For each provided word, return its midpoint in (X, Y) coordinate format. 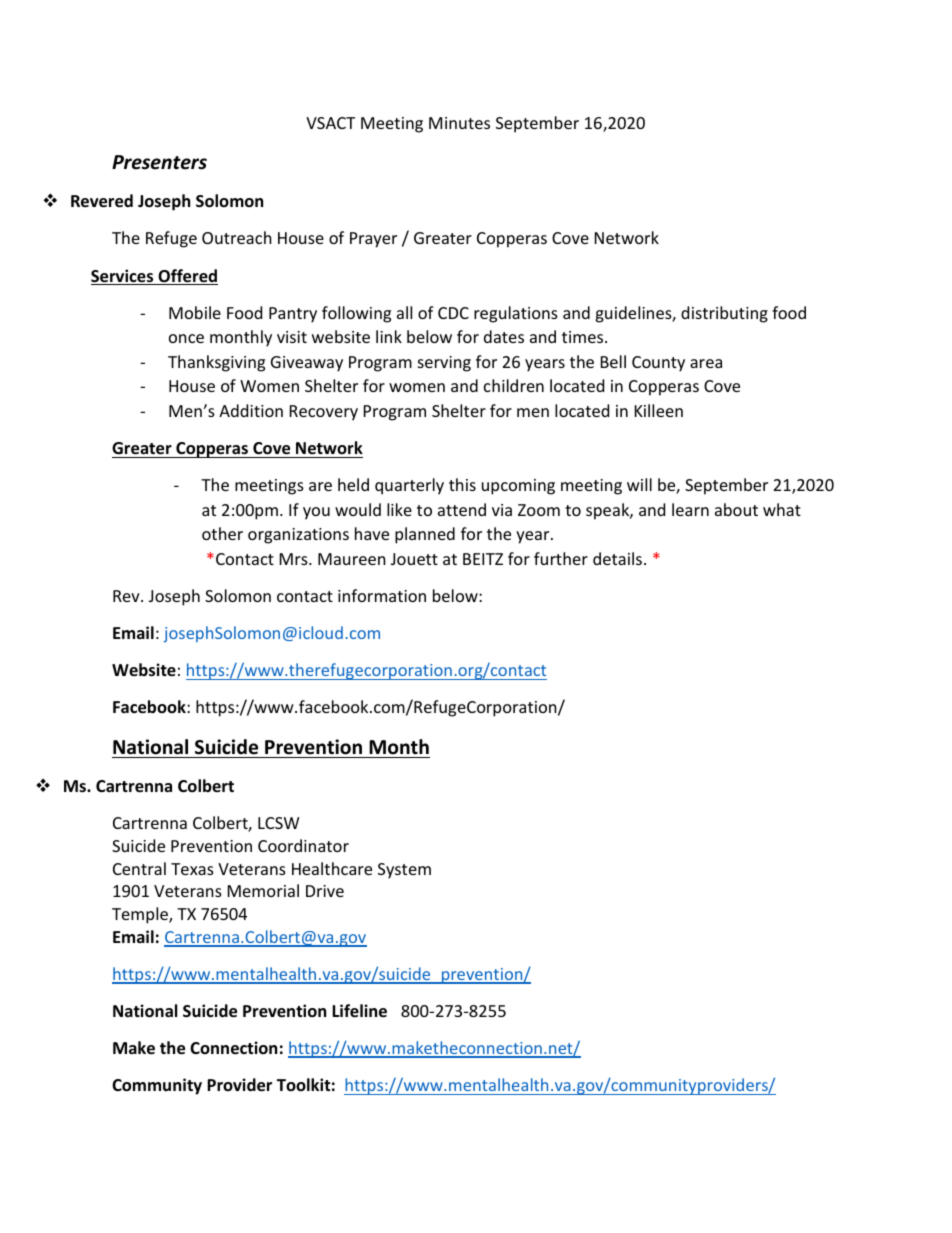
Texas (192, 869)
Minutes (459, 123)
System (404, 871)
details (617, 558)
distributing (724, 314)
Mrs (295, 559)
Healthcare (332, 868)
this (462, 484)
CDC (453, 313)
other (222, 533)
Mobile (195, 312)
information (382, 595)
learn (690, 509)
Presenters (159, 162)
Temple (141, 915)
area (706, 363)
